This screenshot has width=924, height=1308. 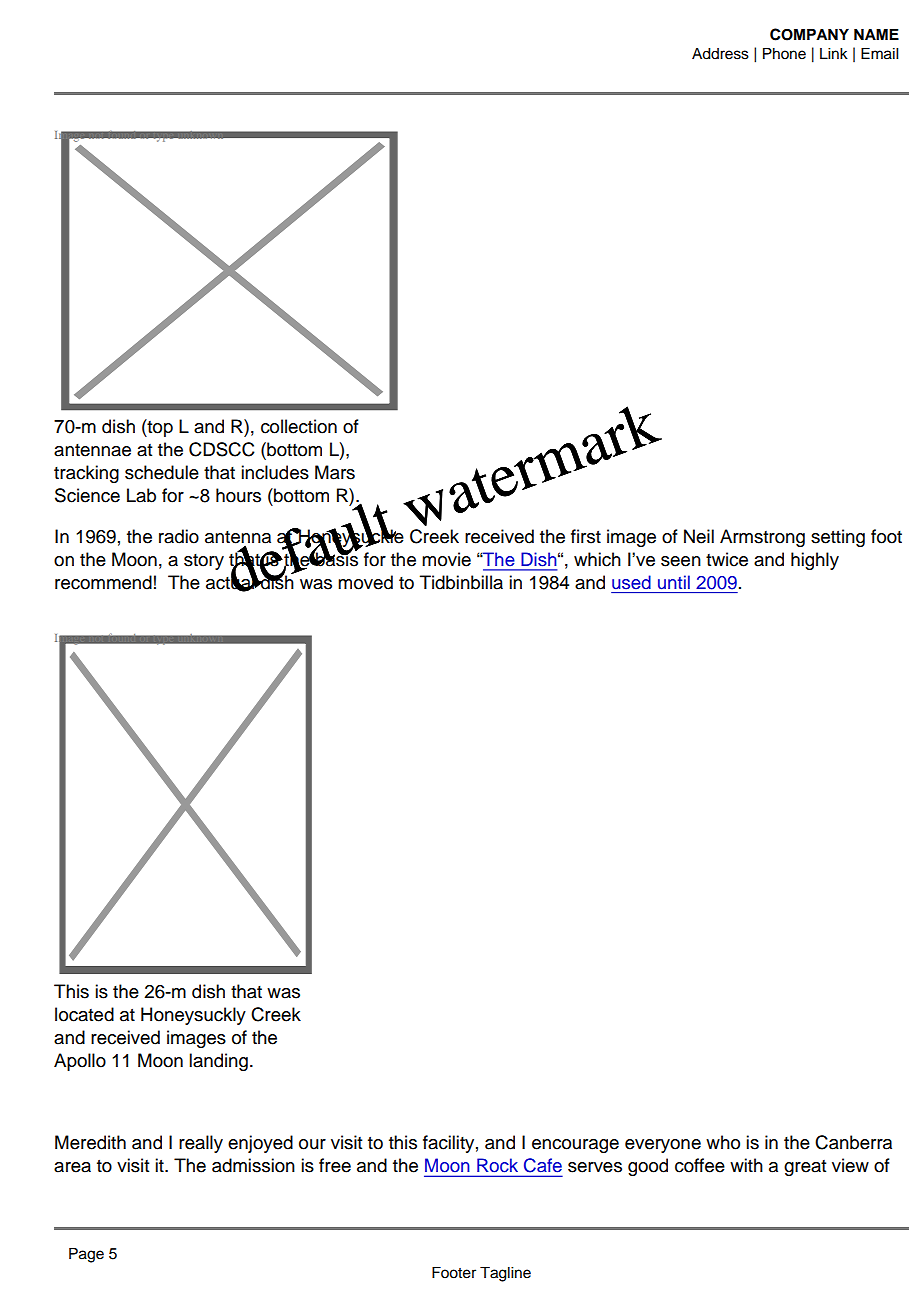 I want to click on until, so click(x=674, y=582).
